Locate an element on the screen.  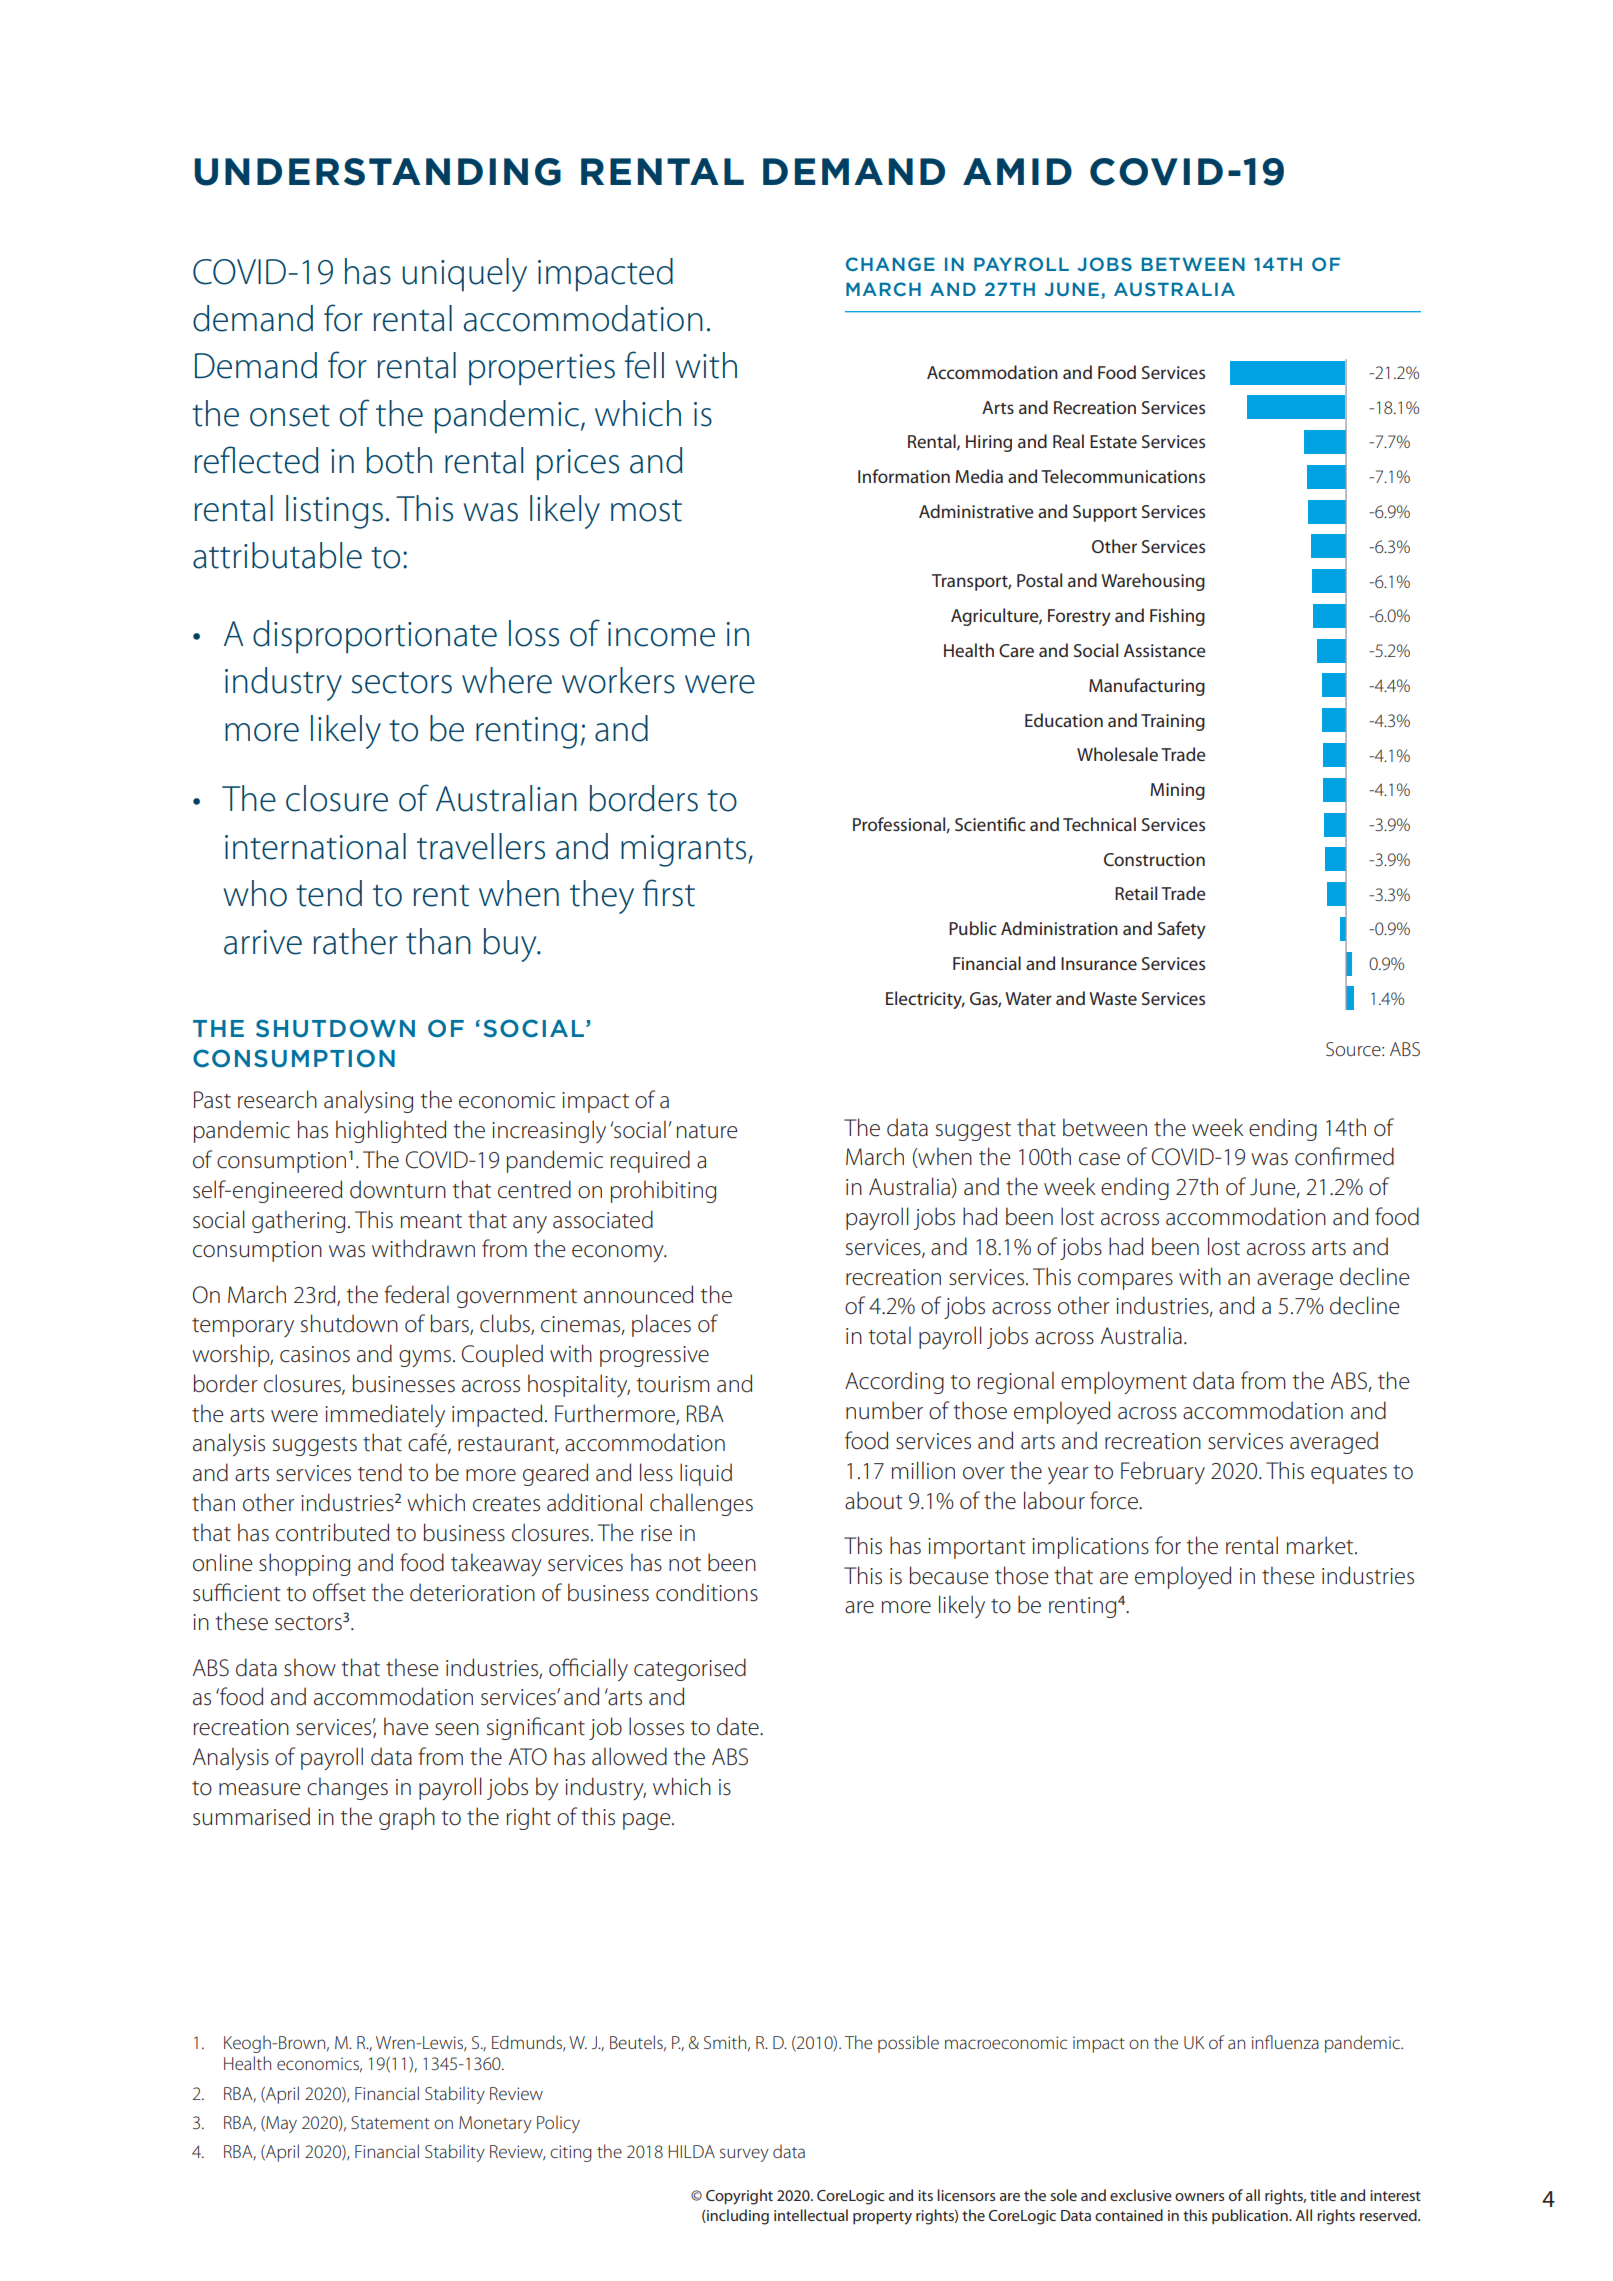
owners is located at coordinates (1199, 2197).
